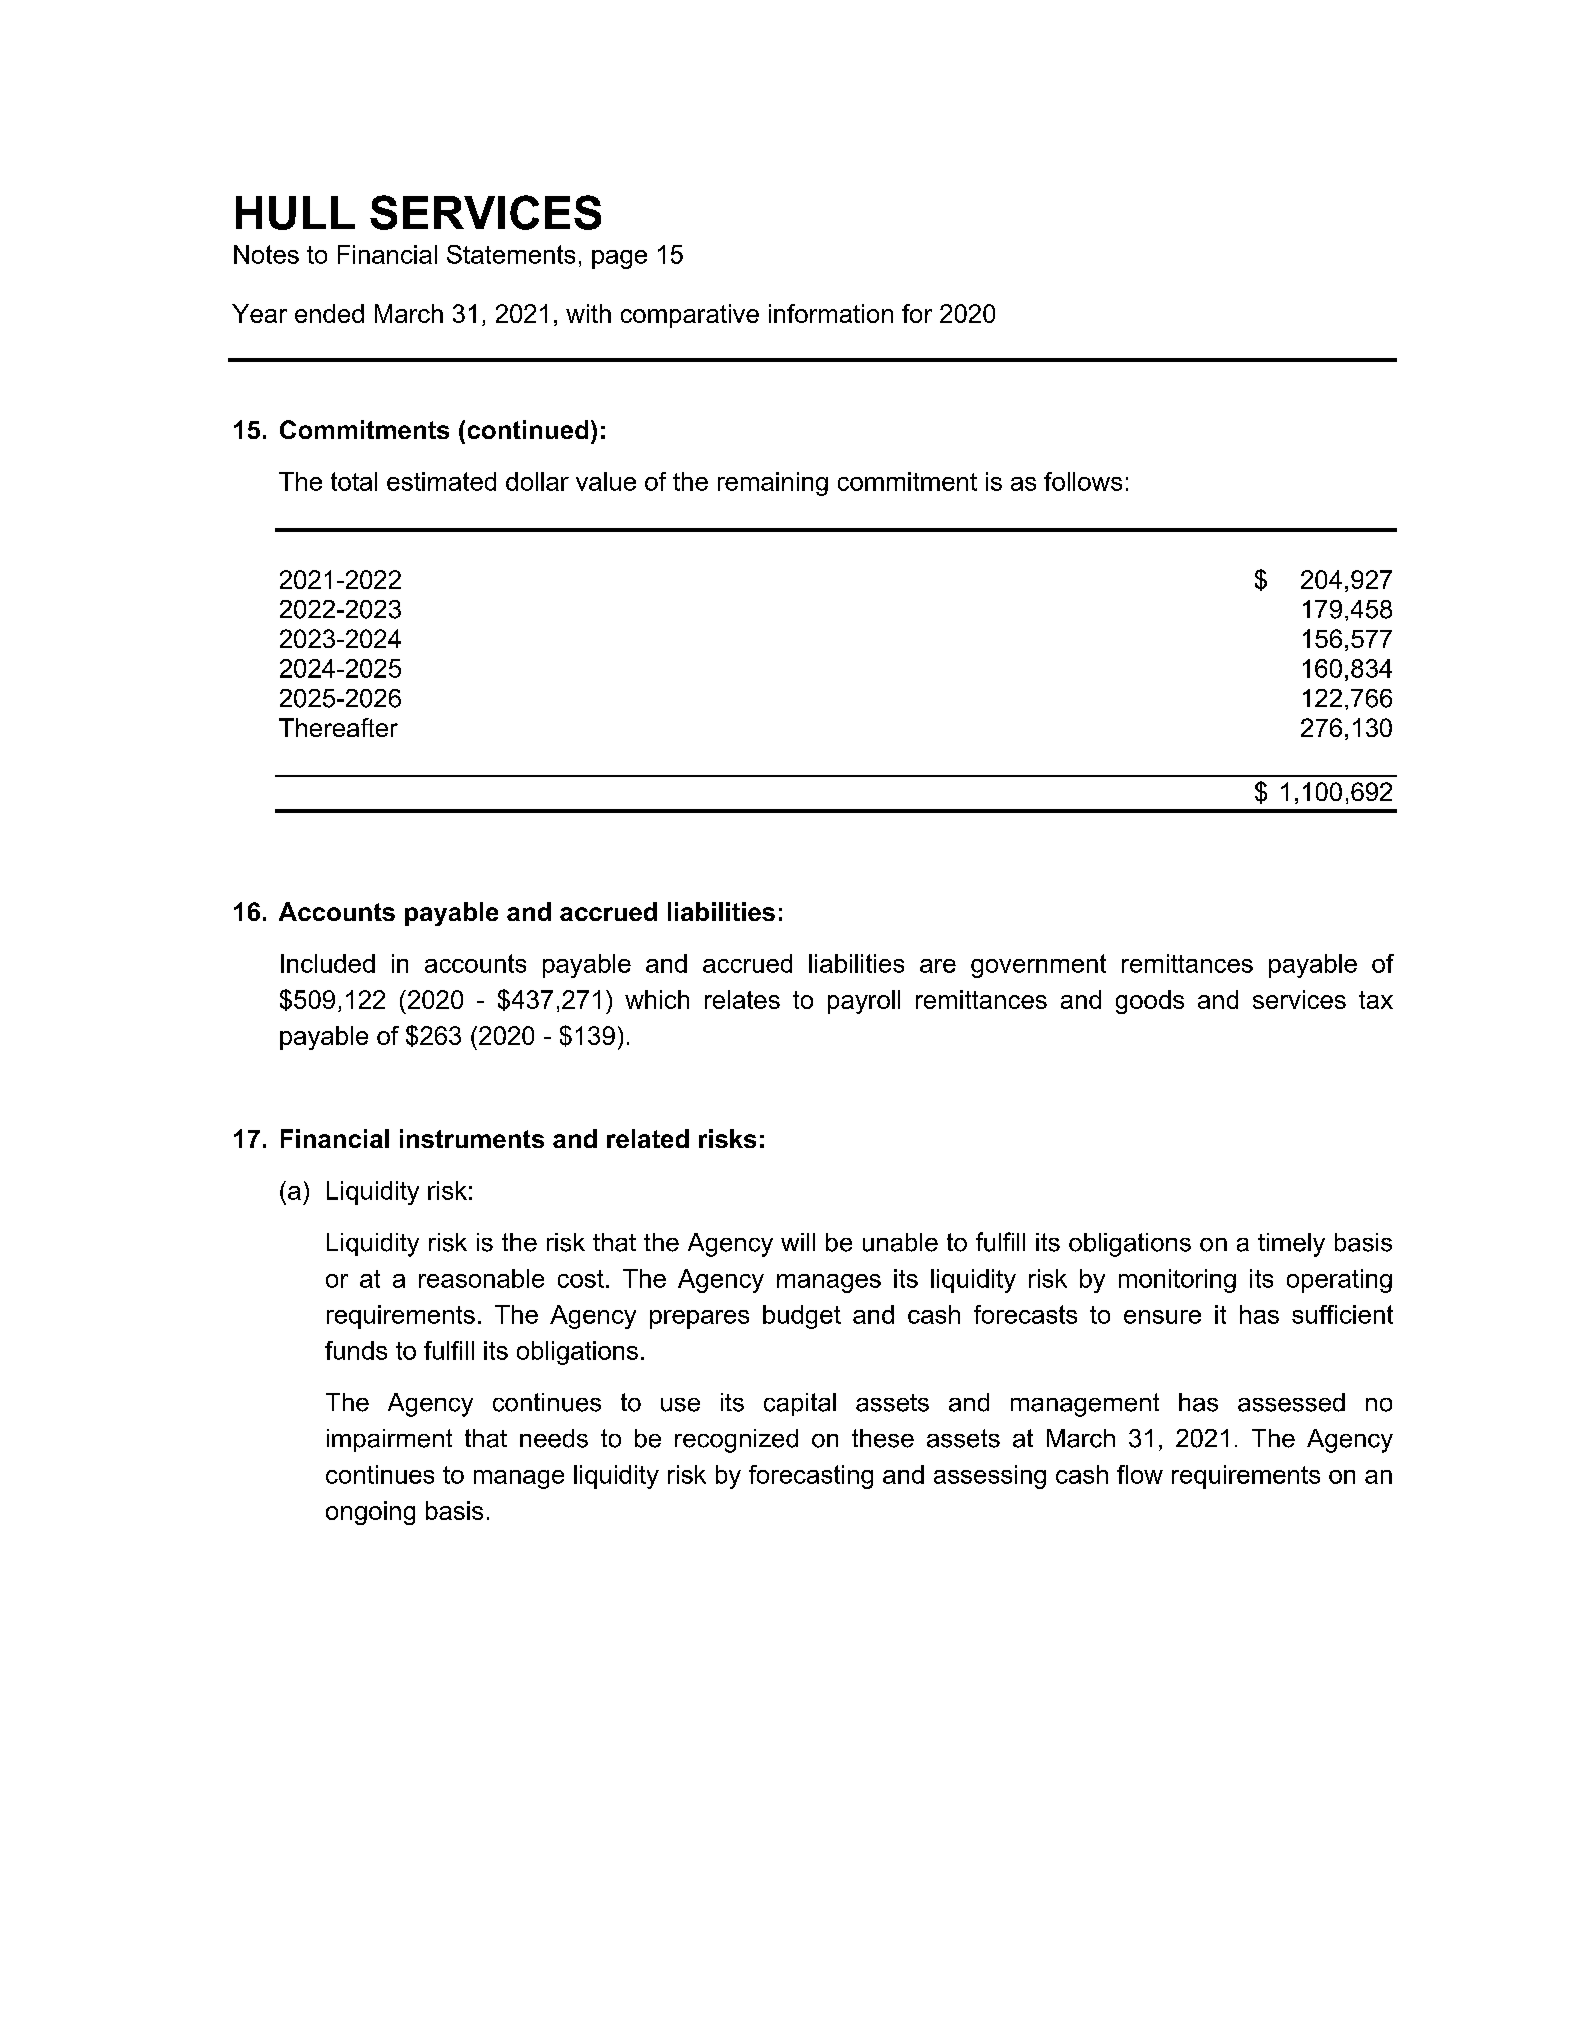 The height and width of the document is (2044, 1579). What do you see at coordinates (1291, 1245) in the document?
I see `timely` at bounding box center [1291, 1245].
